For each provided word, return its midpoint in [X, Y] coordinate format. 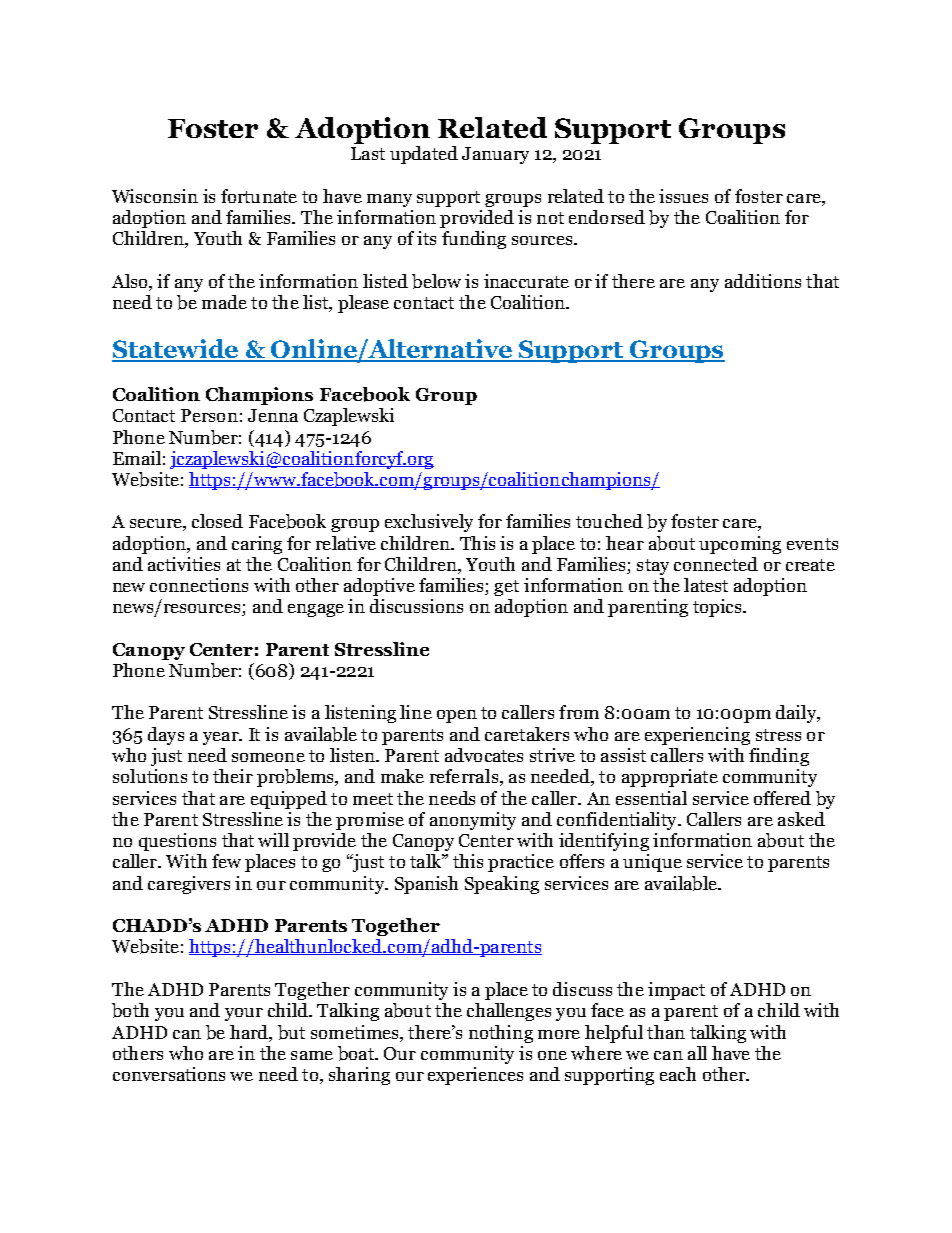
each [678, 1074]
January [495, 155]
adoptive [379, 587]
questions [177, 842]
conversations [169, 1074]
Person [209, 415]
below [436, 281]
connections [199, 585]
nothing [501, 1034]
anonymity [473, 821]
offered [782, 798]
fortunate [259, 196]
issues [683, 196]
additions [763, 281]
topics [718, 608]
